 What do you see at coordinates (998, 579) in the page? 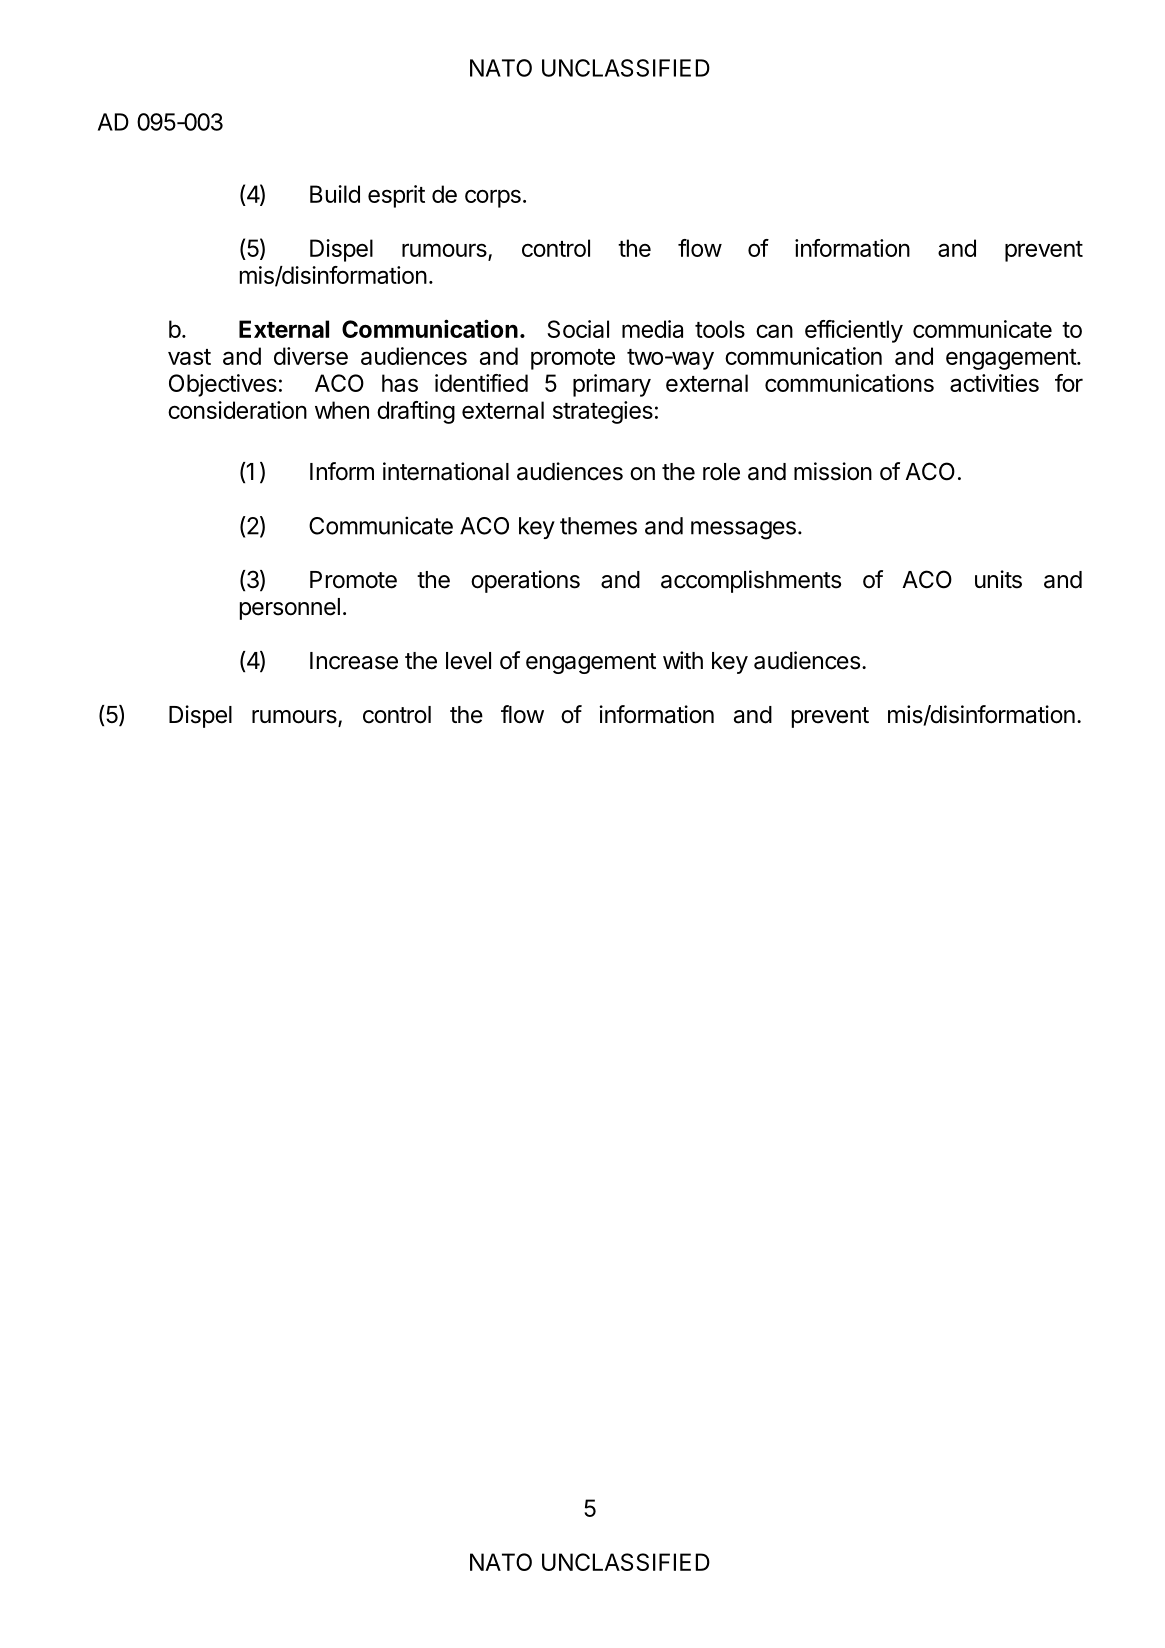
I see `units` at bounding box center [998, 579].
